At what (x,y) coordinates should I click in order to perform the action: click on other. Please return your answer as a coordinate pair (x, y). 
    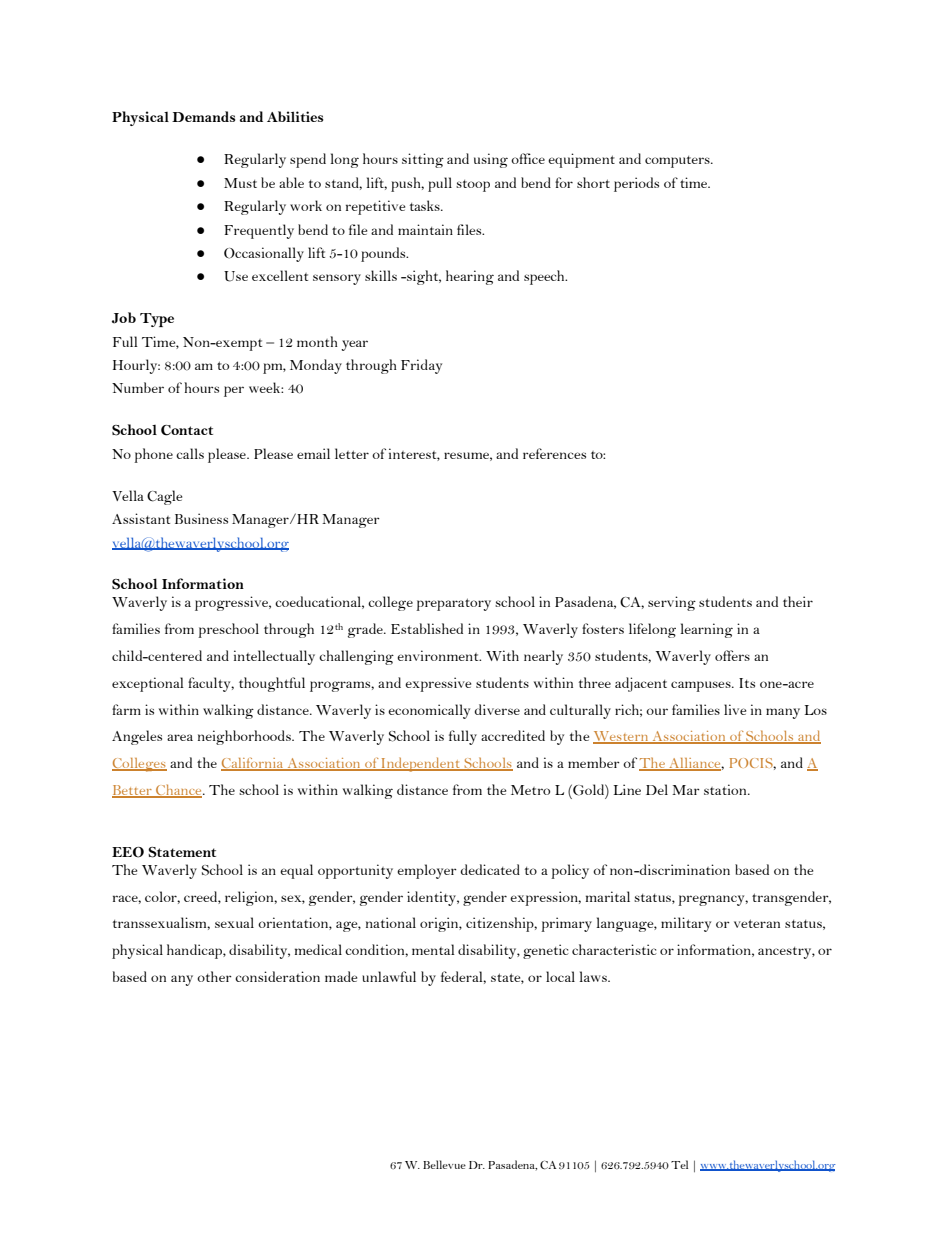
    Looking at the image, I should click on (214, 976).
